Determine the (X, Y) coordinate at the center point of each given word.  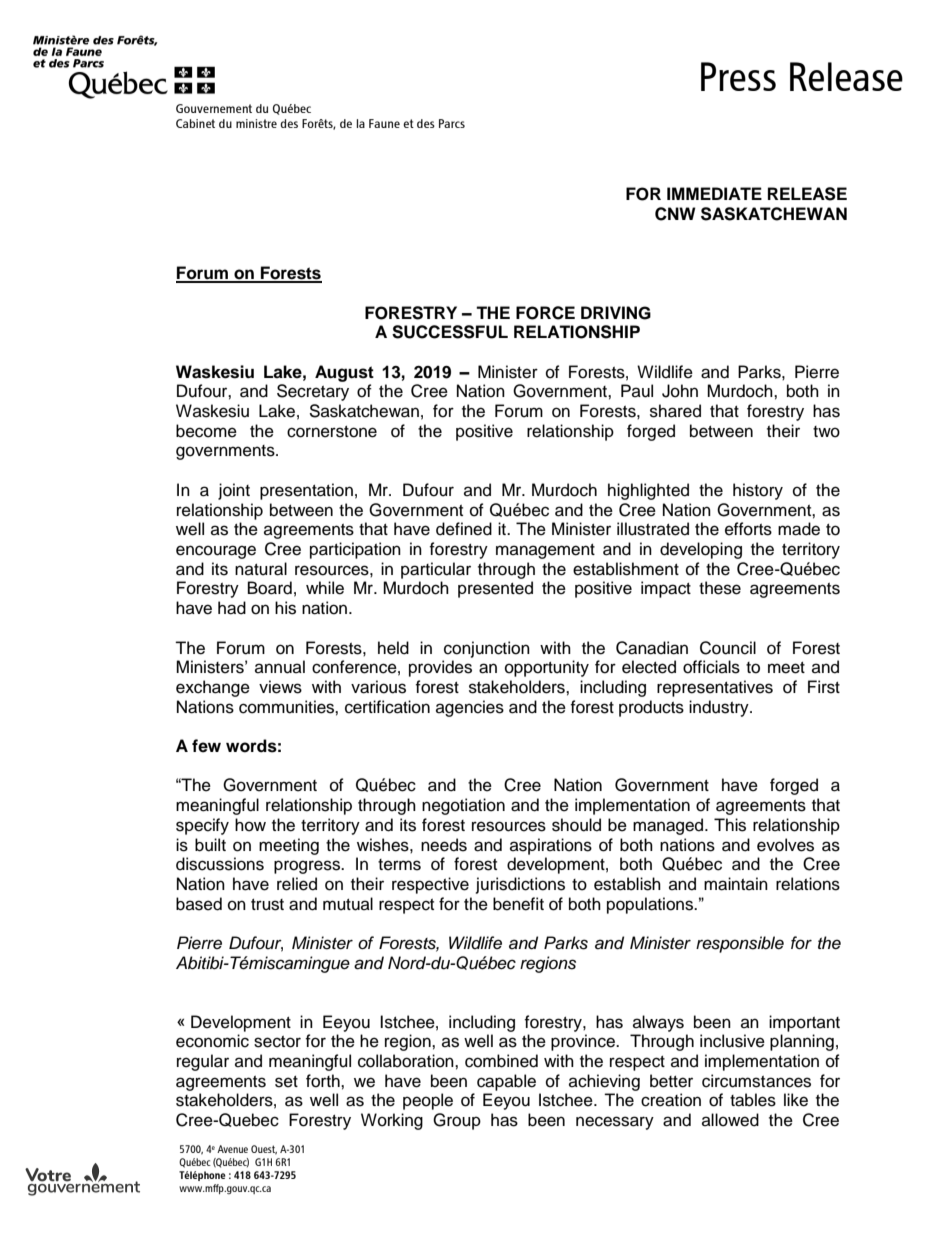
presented (495, 589)
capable (506, 1082)
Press (738, 76)
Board (270, 588)
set (286, 1082)
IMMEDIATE (714, 193)
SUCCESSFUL (450, 332)
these (720, 588)
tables (753, 1100)
